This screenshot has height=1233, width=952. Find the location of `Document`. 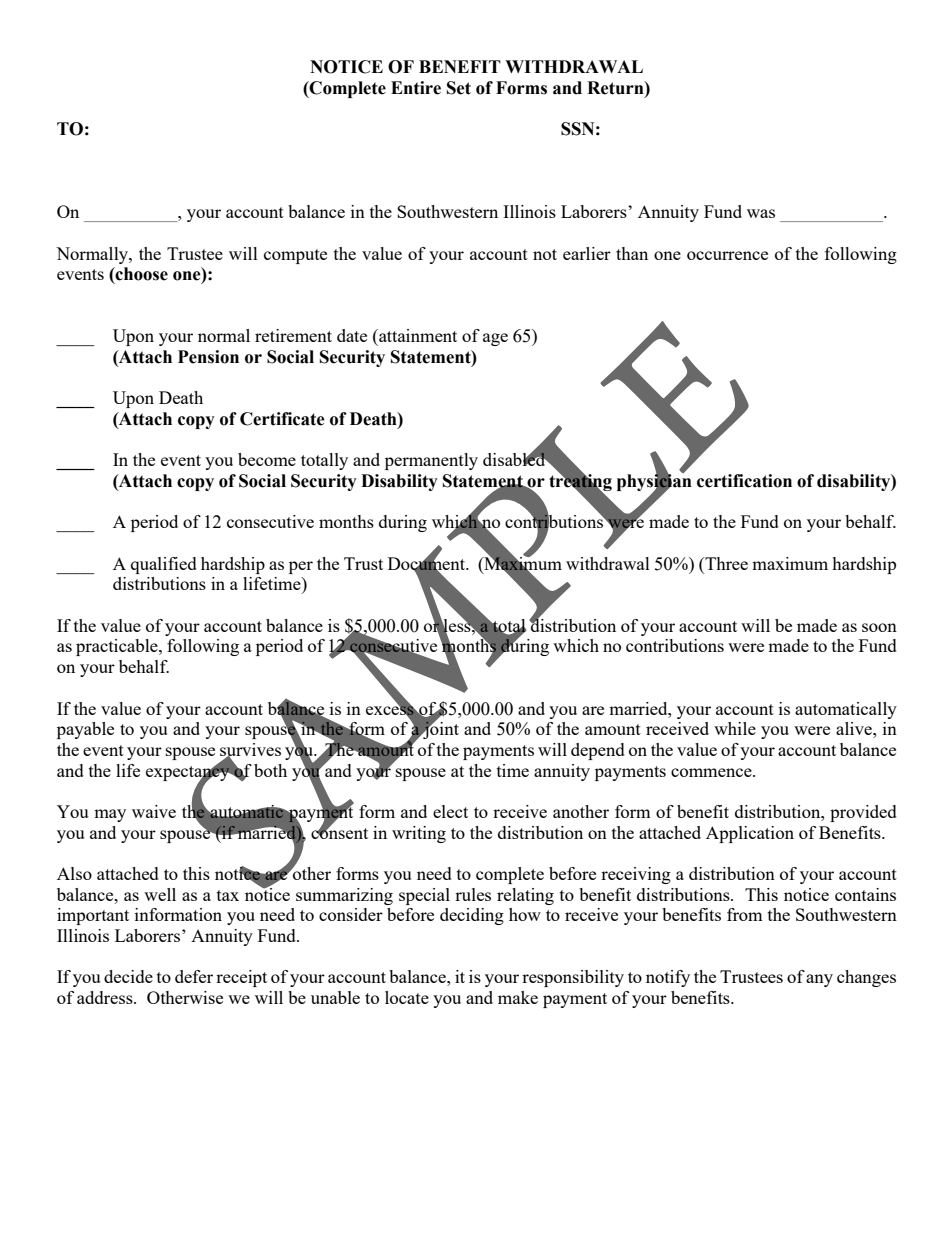

Document is located at coordinates (428, 564).
